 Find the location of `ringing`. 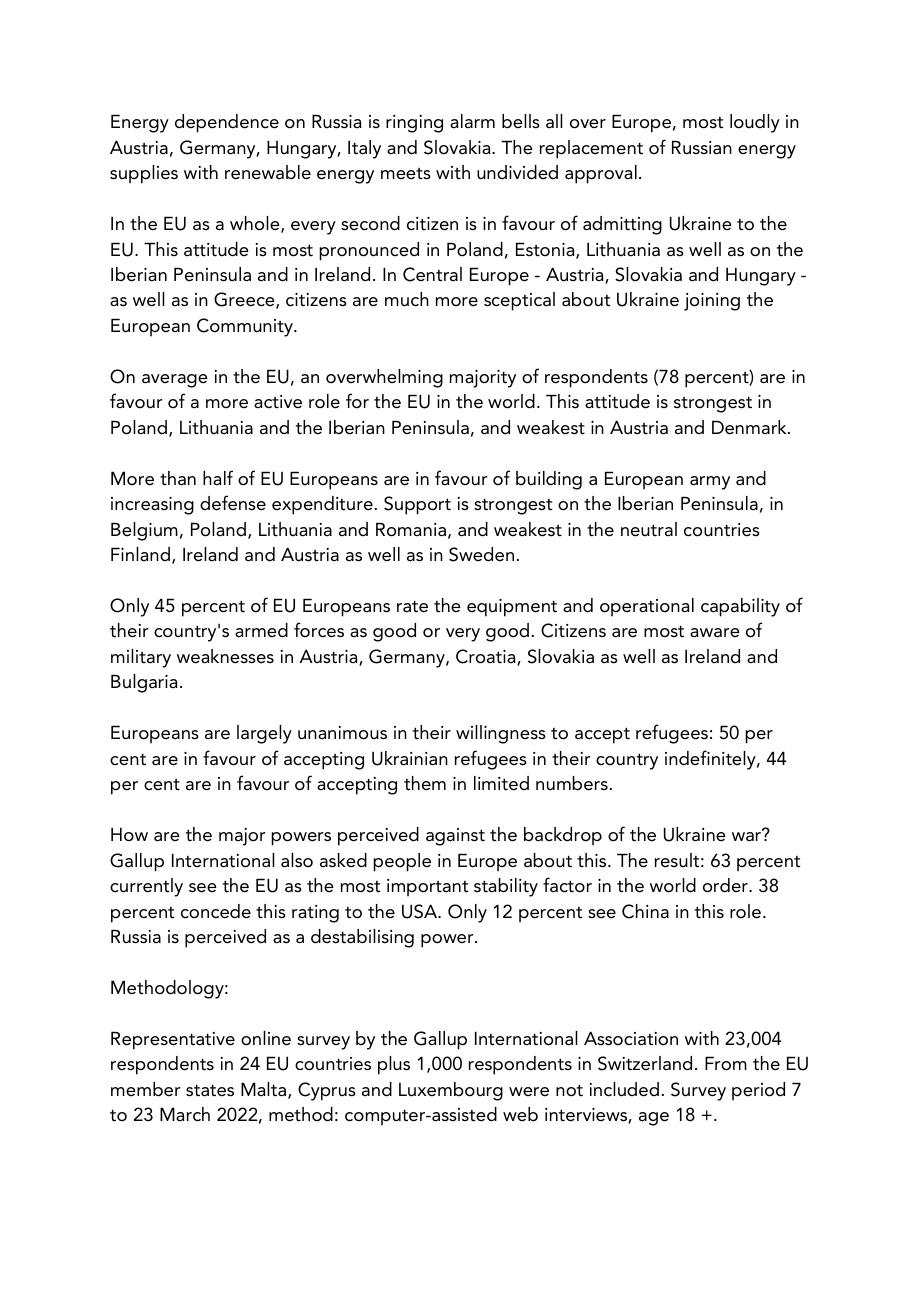

ringing is located at coordinates (414, 124).
